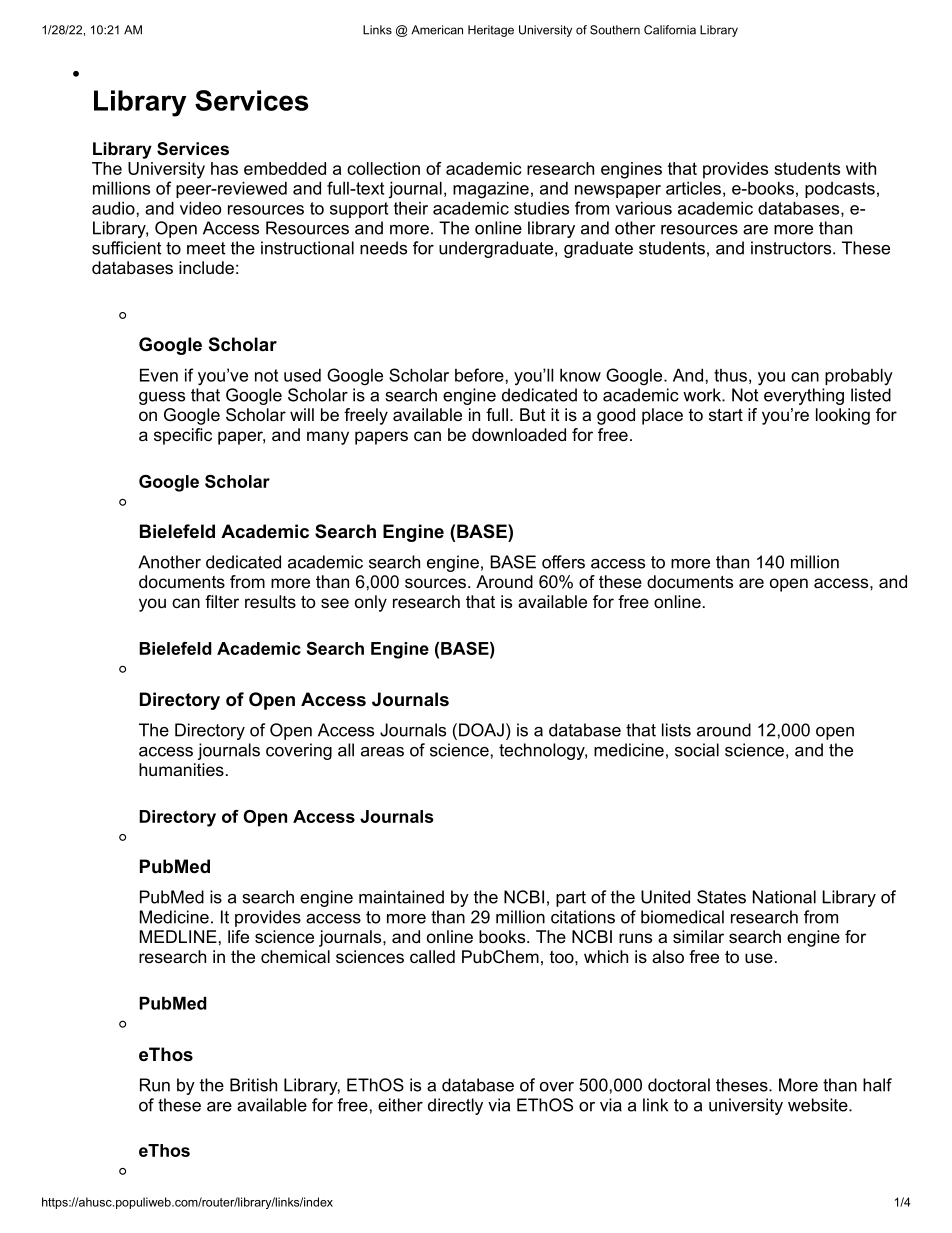 This document has width=952, height=1233. What do you see at coordinates (571, 899) in the document?
I see `part` at bounding box center [571, 899].
